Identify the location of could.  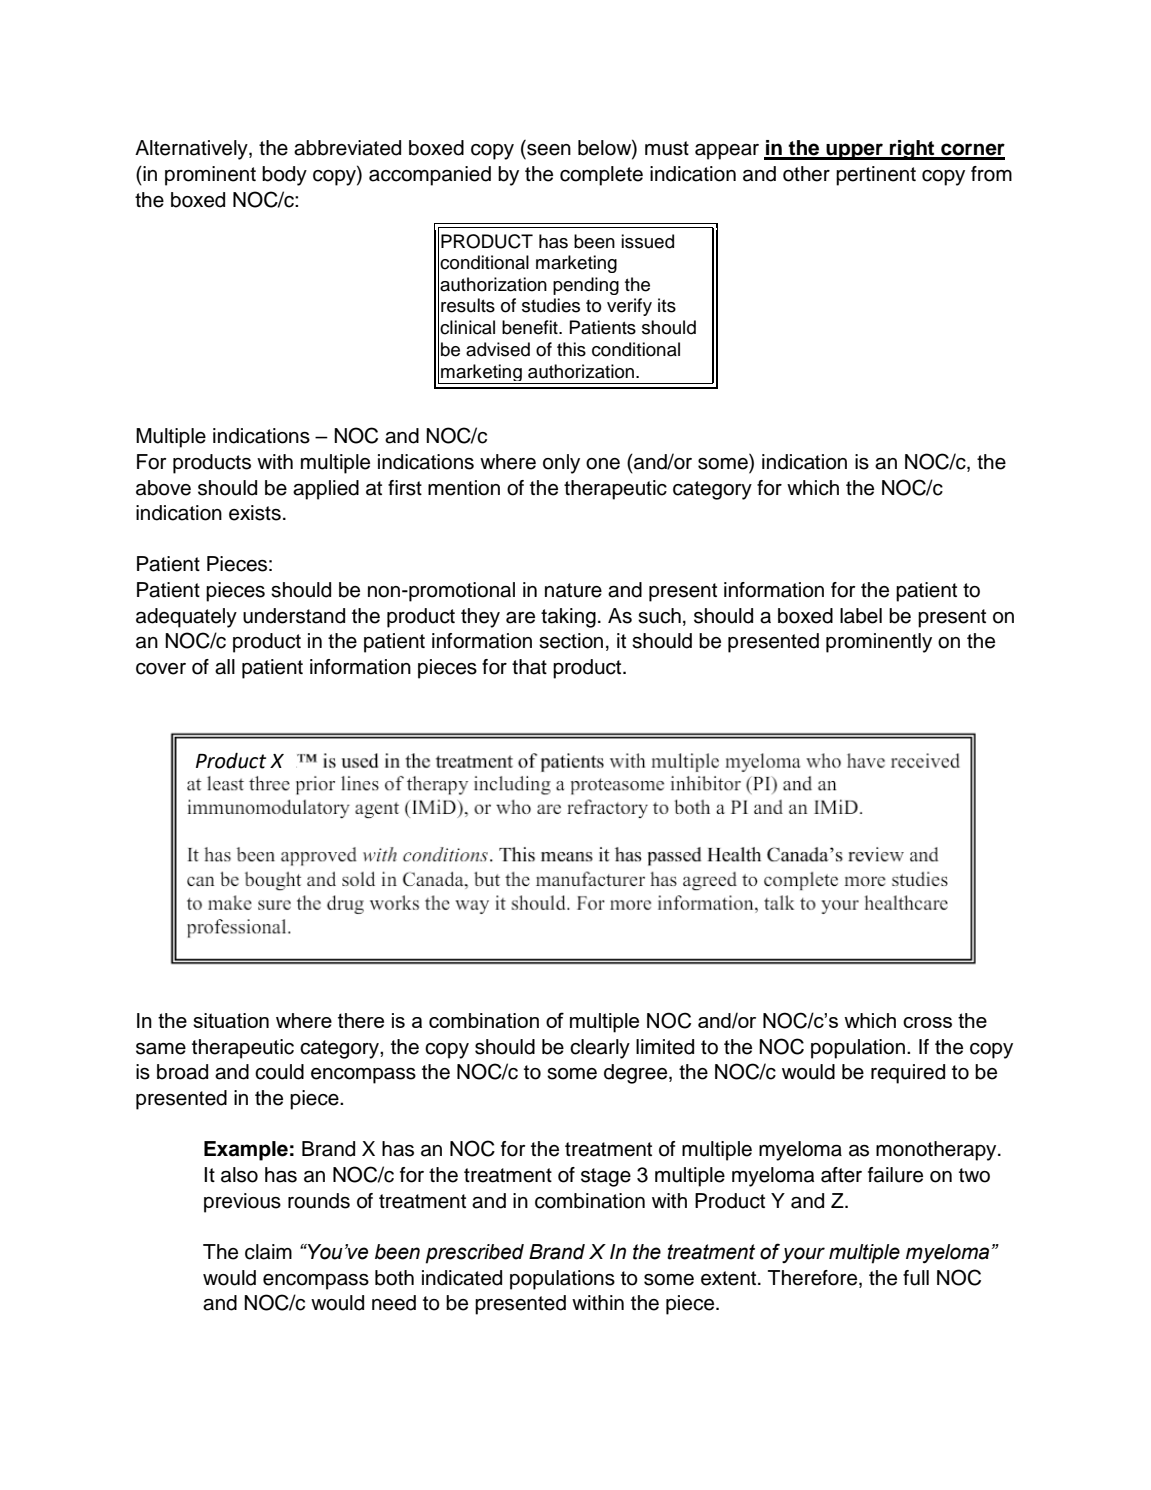
(279, 1072).
